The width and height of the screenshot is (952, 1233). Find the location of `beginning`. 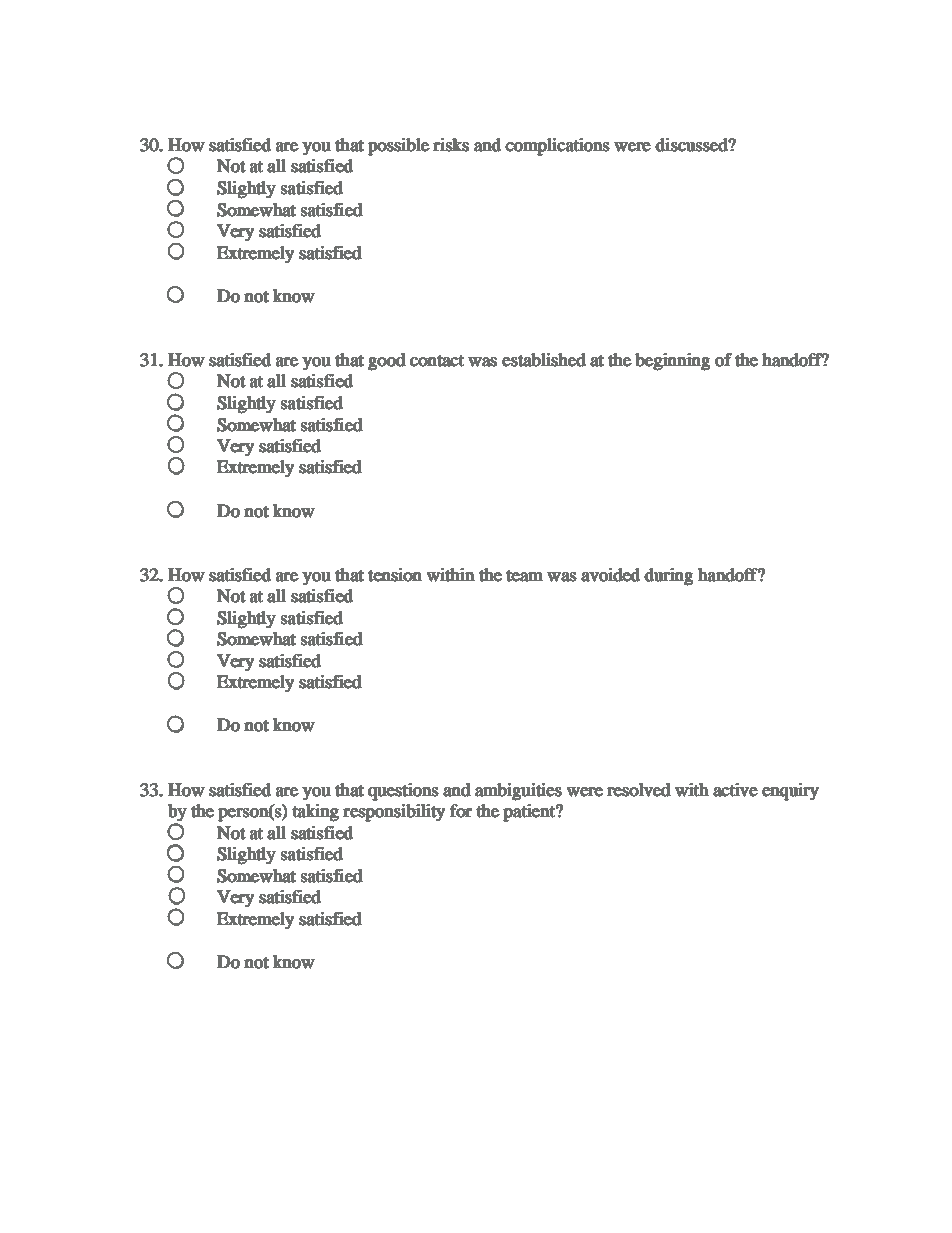

beginning is located at coordinates (673, 361).
